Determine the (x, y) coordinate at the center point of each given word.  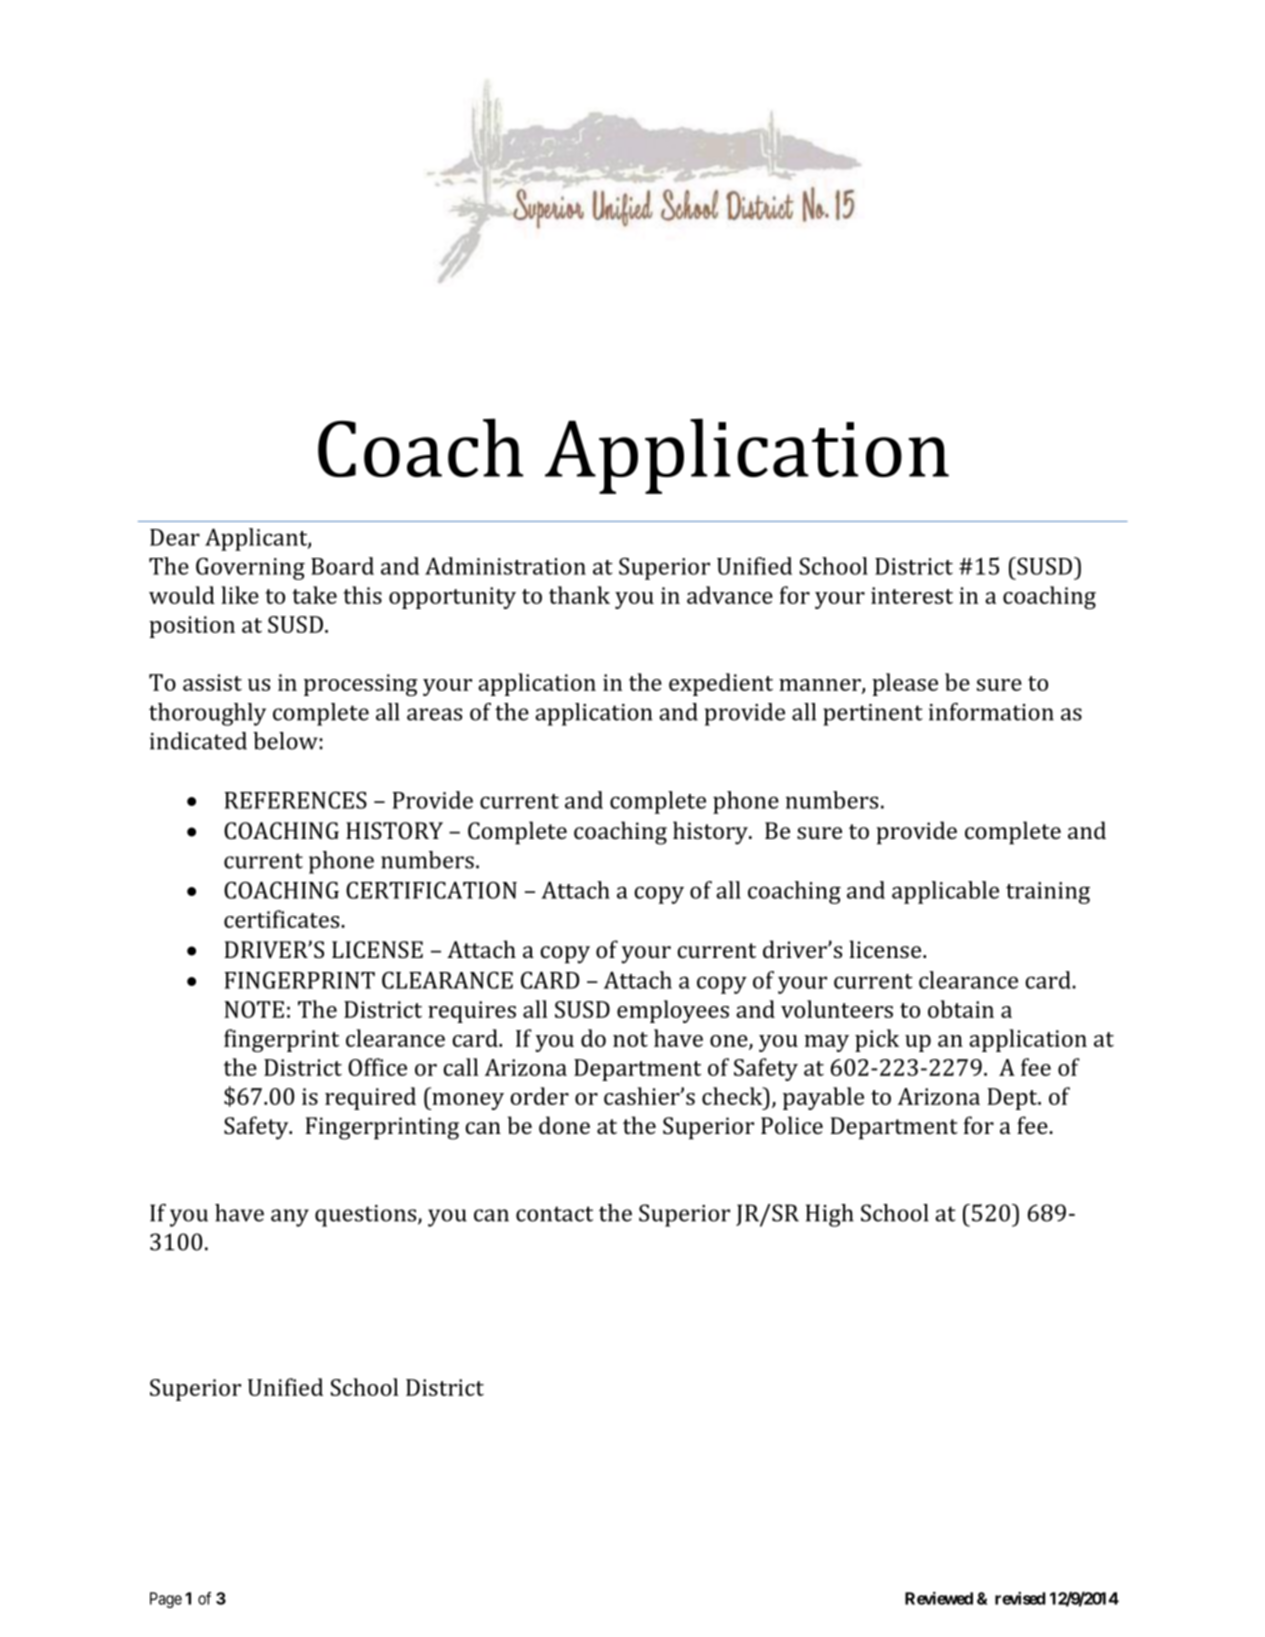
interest (912, 595)
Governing (250, 568)
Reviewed (939, 1598)
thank (579, 595)
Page (166, 1600)
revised (1020, 1598)
